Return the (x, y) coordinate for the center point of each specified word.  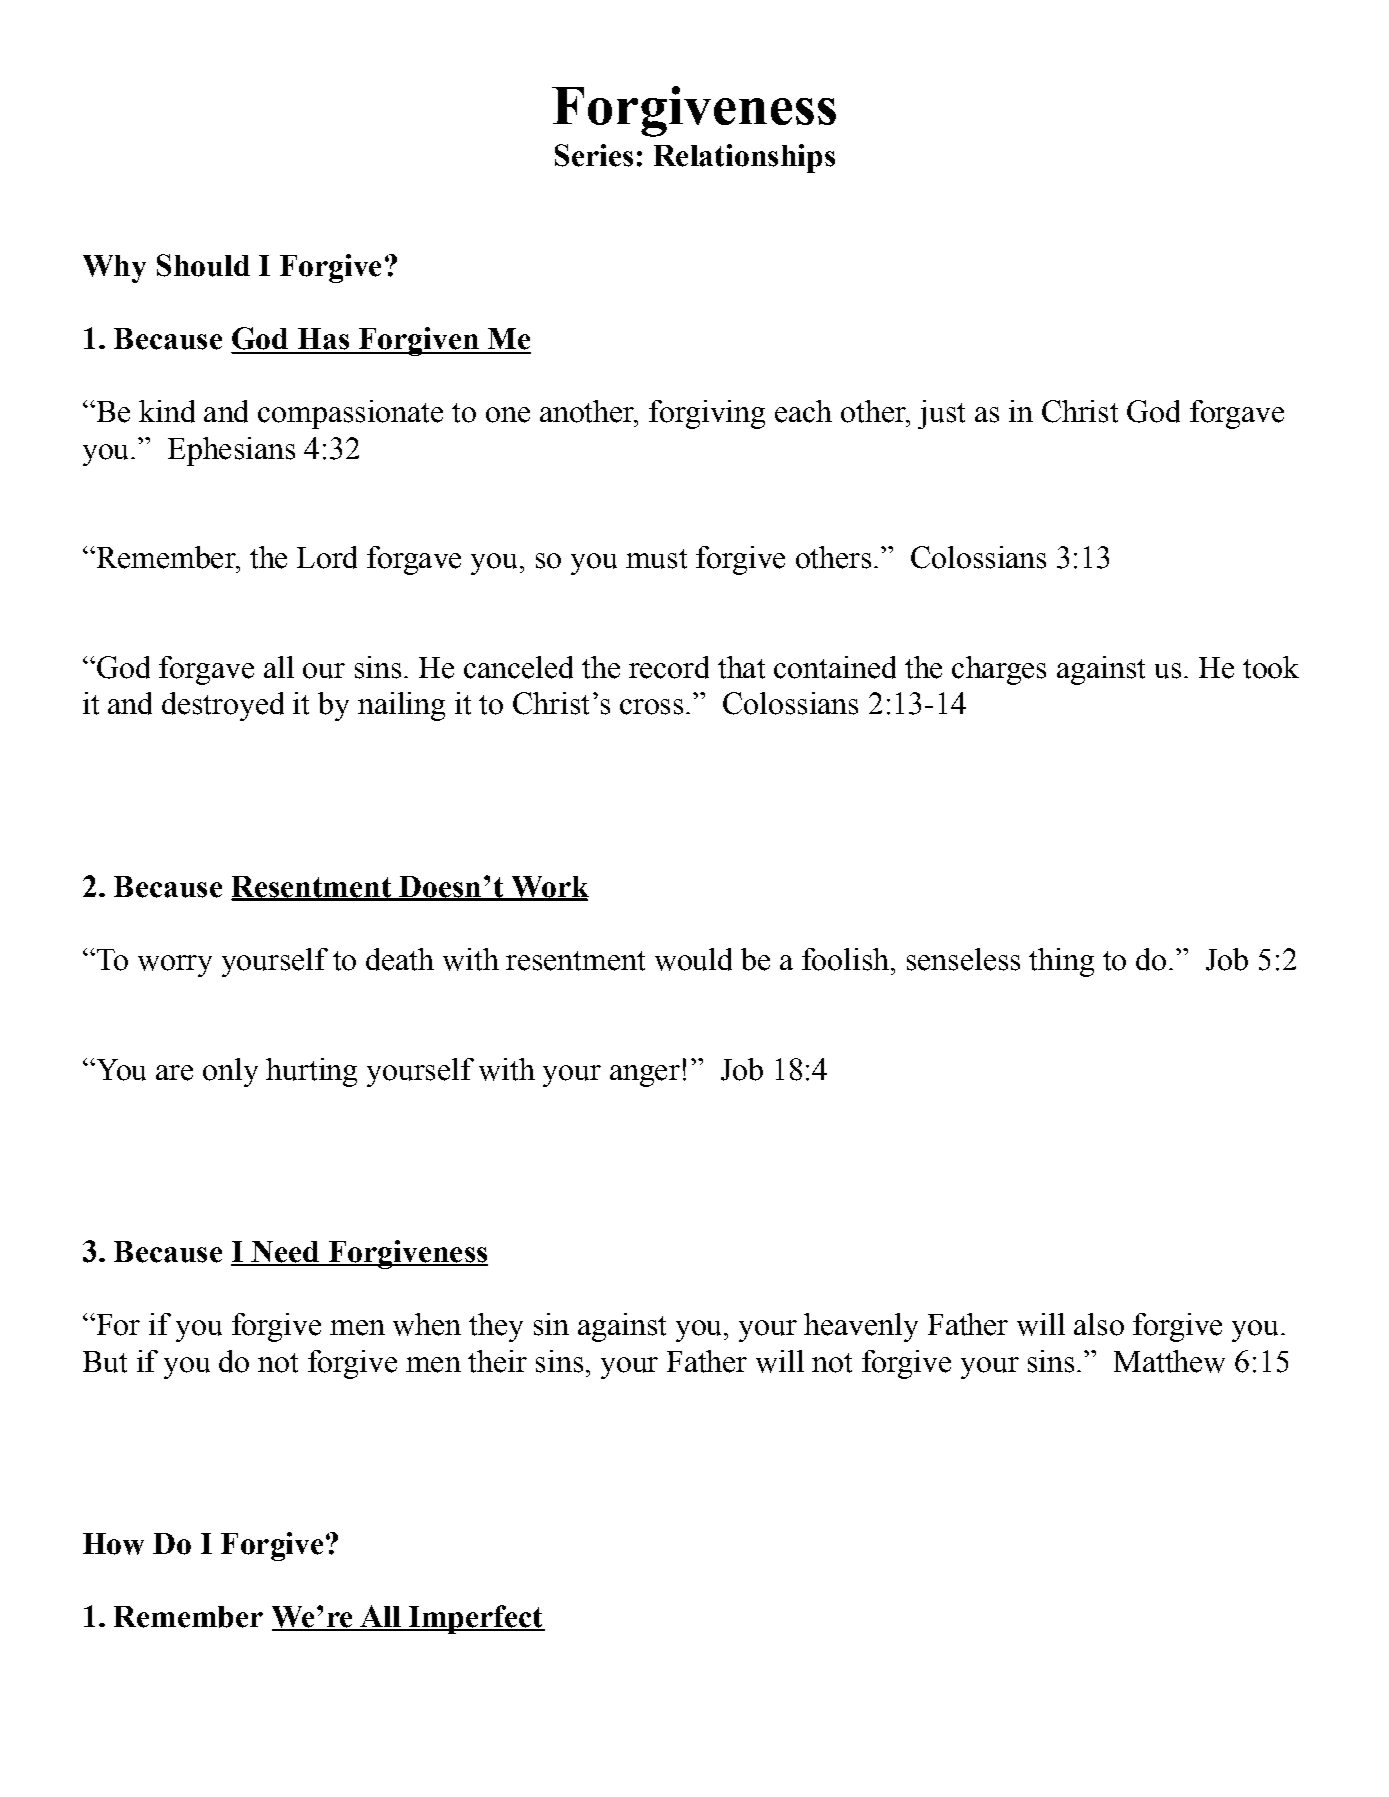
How (113, 1544)
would (693, 959)
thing (1061, 962)
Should (203, 265)
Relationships (744, 158)
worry (175, 966)
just (941, 414)
